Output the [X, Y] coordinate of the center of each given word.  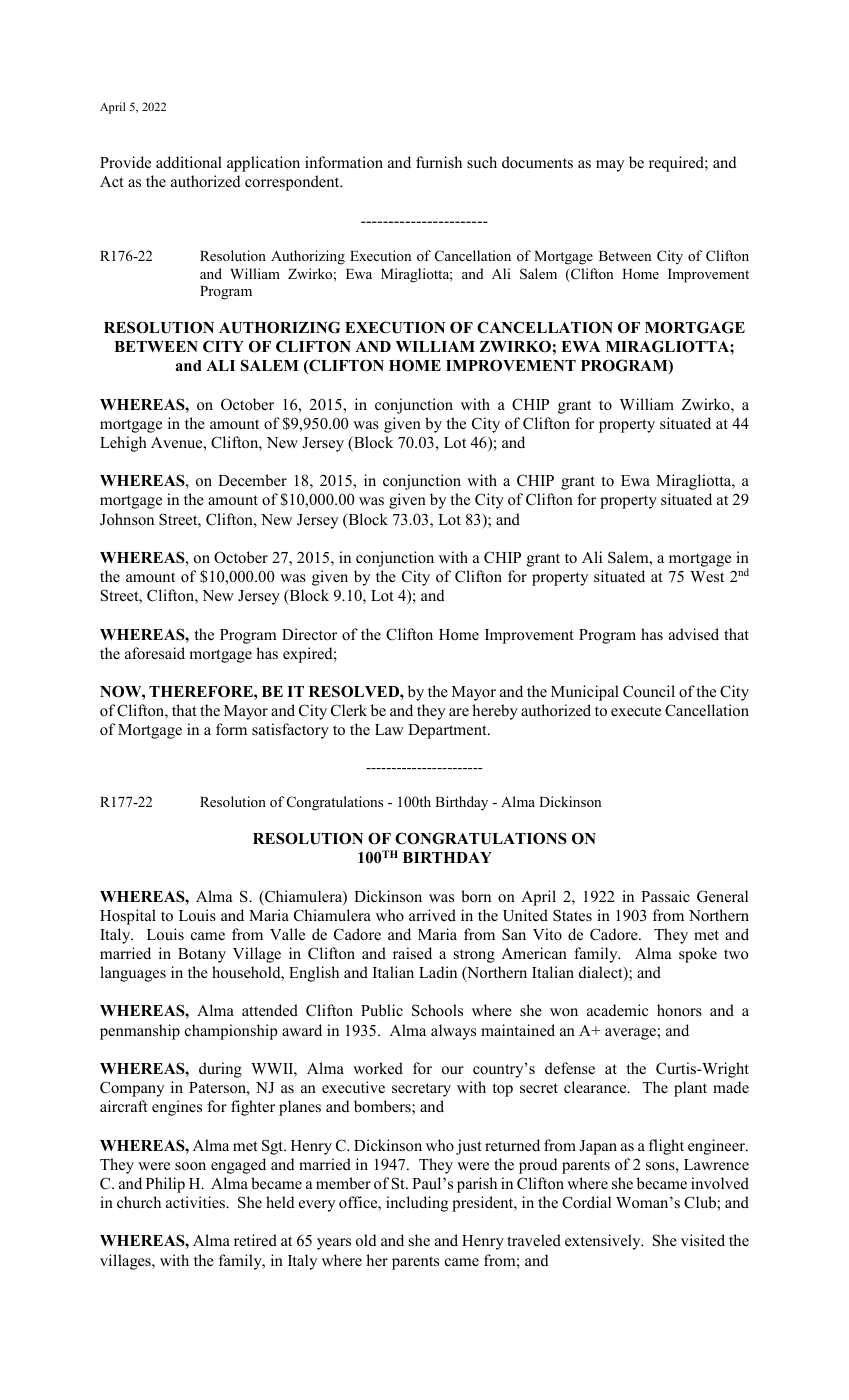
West [707, 576]
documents [537, 162]
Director [309, 634]
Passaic [665, 896]
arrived [432, 915]
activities [197, 1202]
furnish [439, 162]
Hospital [128, 917]
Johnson [127, 519]
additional [189, 162]
